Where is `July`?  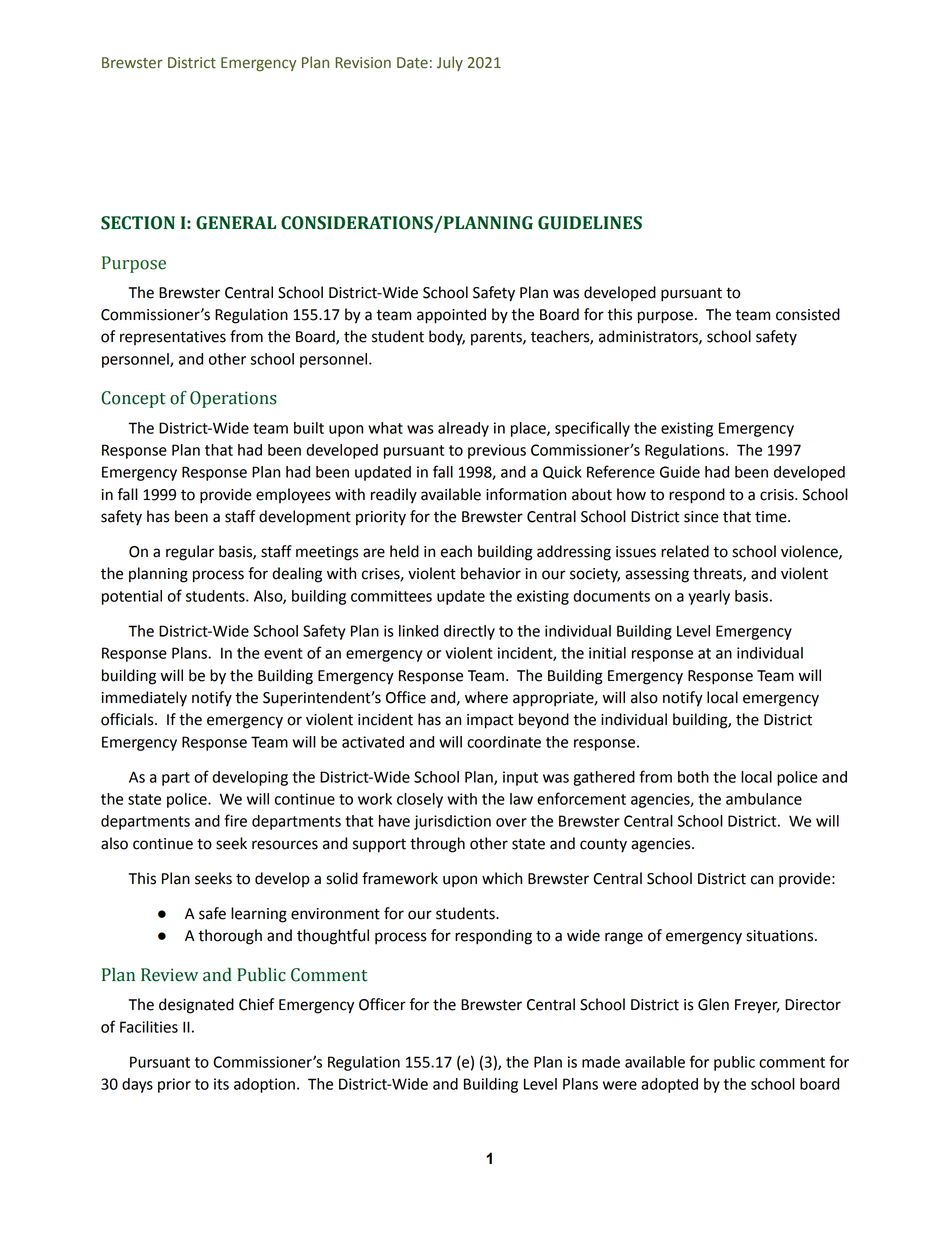 July is located at coordinates (450, 63).
